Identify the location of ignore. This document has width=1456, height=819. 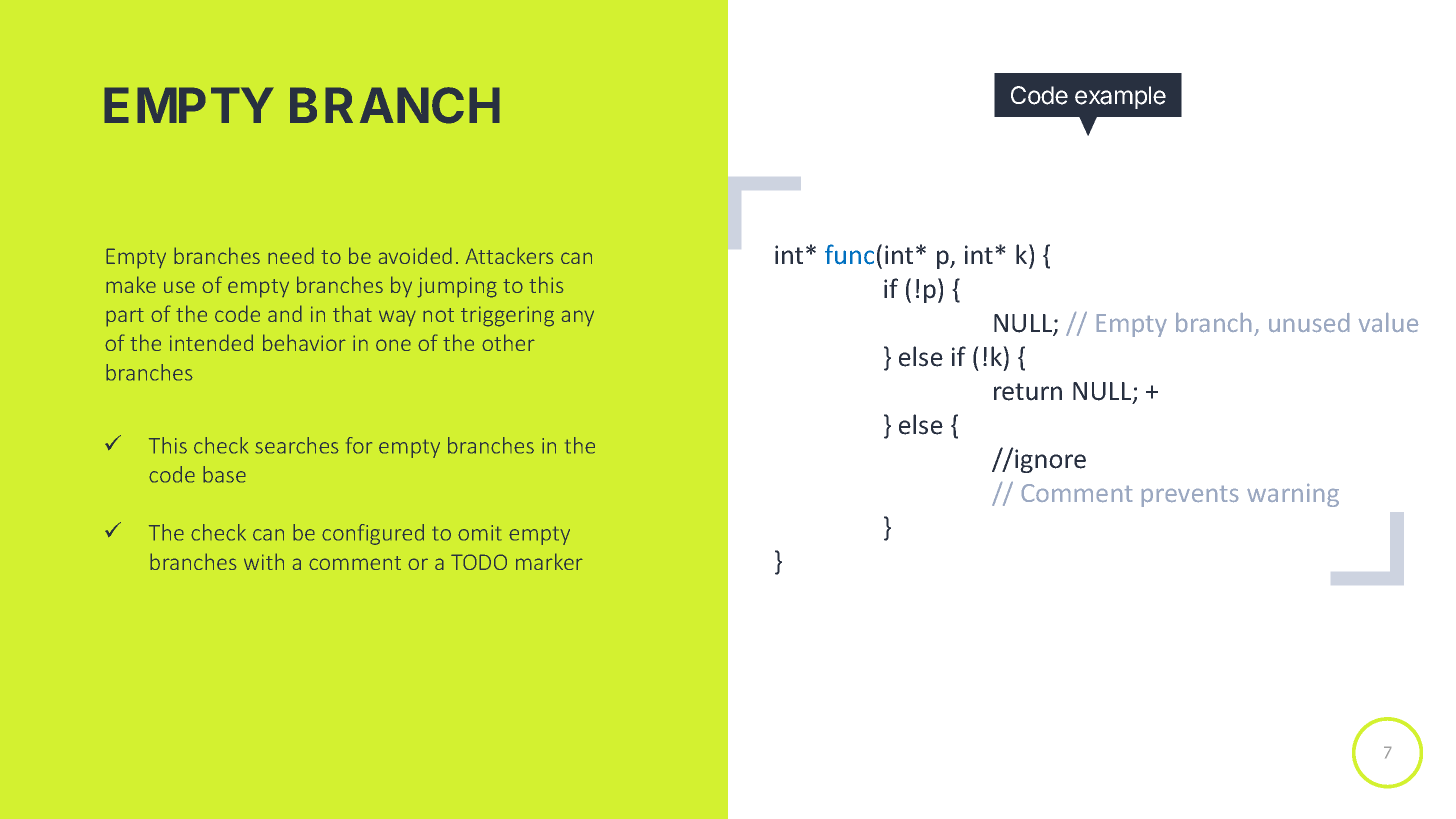
(1049, 460).
